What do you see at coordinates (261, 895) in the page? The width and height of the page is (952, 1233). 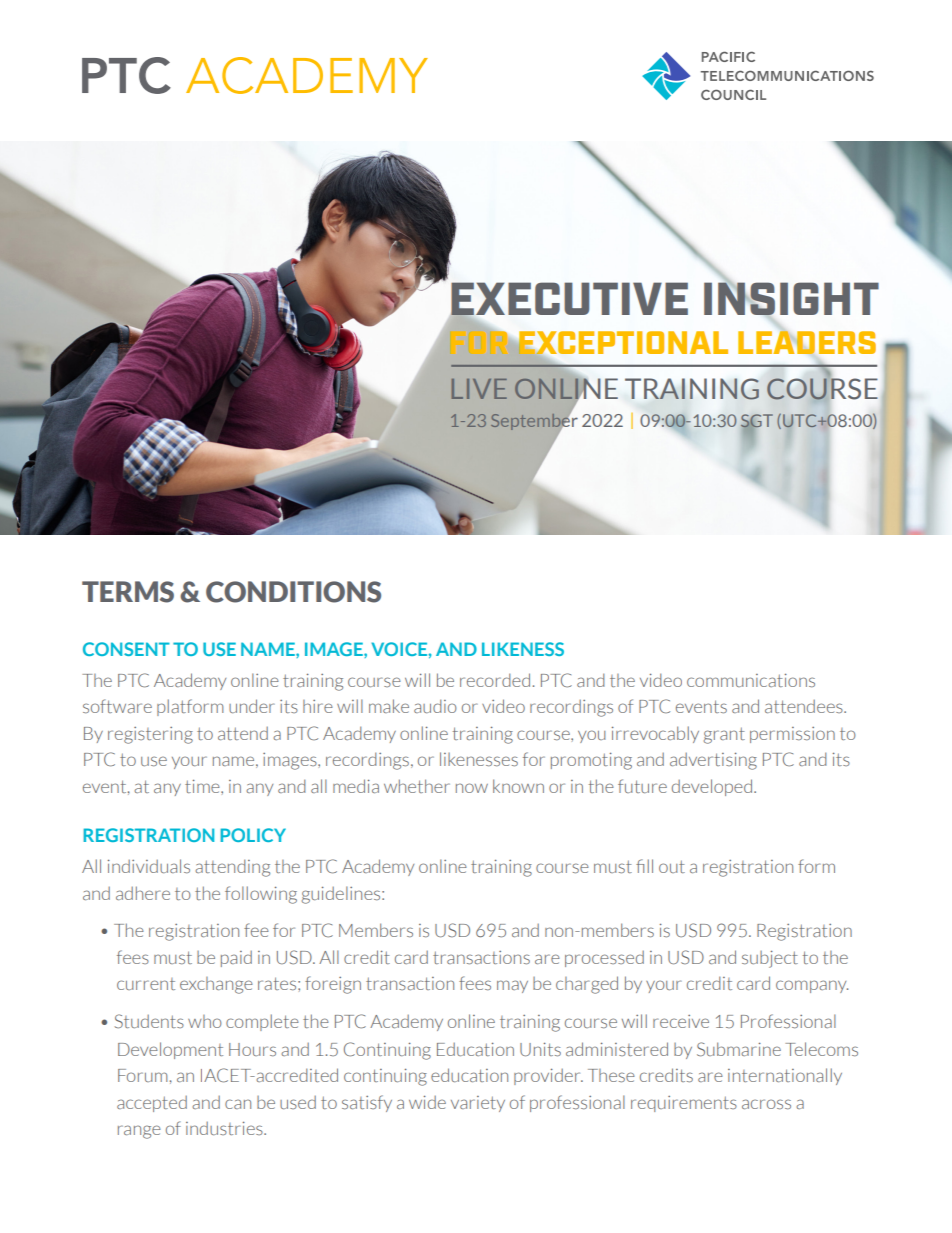 I see `following` at bounding box center [261, 895].
